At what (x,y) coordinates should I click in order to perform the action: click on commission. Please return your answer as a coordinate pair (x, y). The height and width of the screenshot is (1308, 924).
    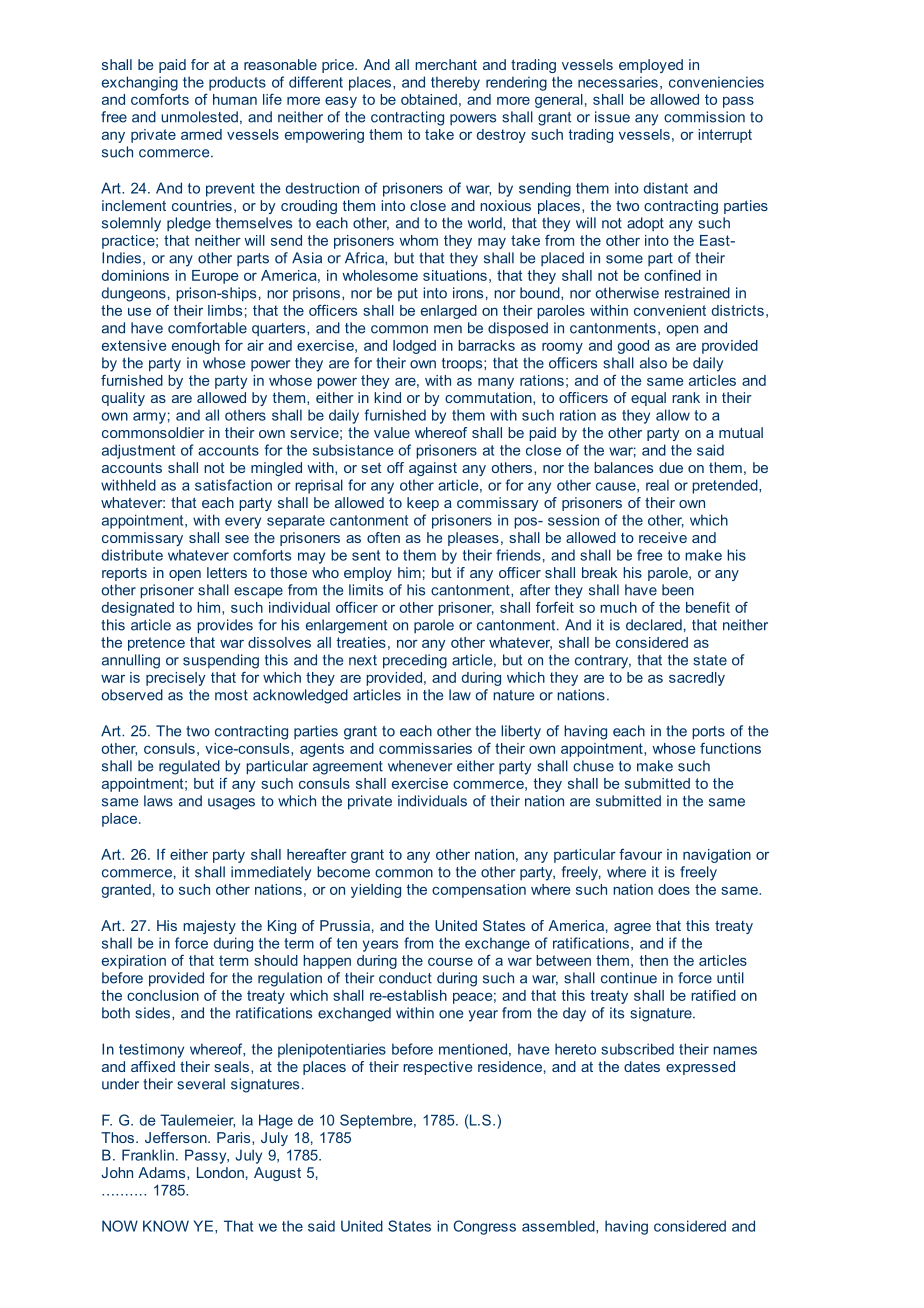
    Looking at the image, I should click on (704, 117).
